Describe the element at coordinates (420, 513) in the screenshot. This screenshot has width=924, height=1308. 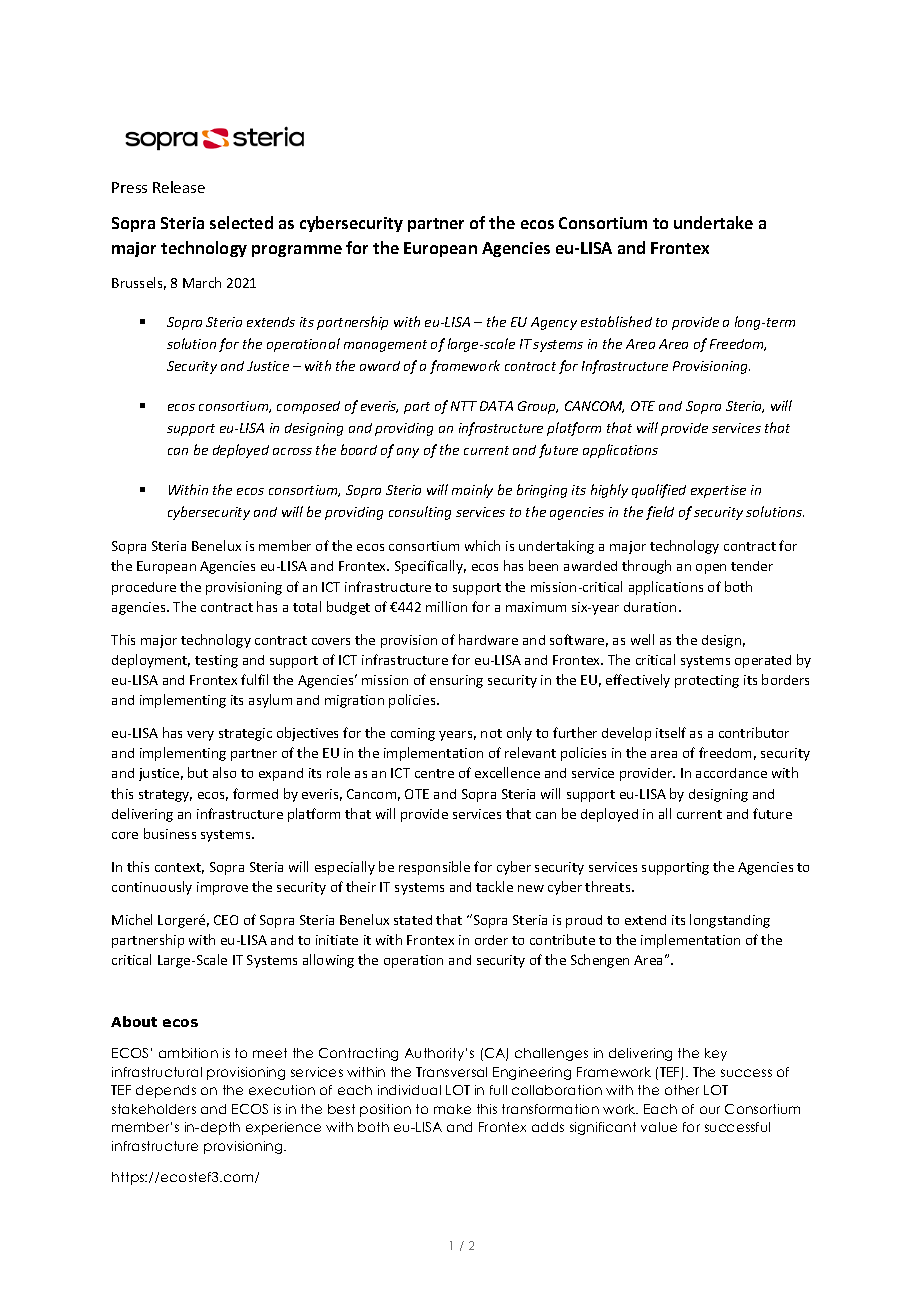
I see `consulting` at that location.
